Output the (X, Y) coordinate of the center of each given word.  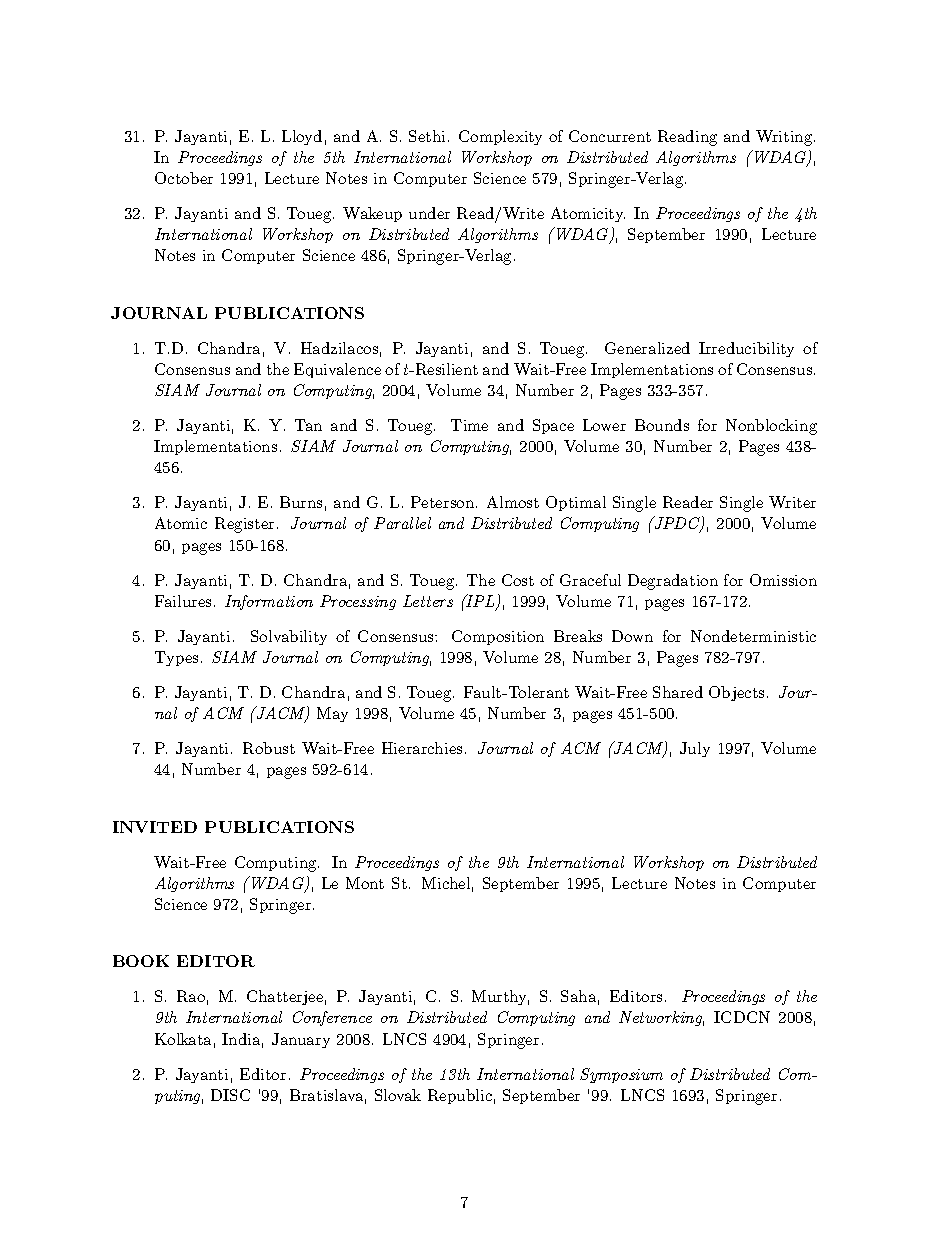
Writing (784, 138)
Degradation (673, 582)
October (184, 178)
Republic (460, 1096)
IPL (480, 602)
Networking (661, 1018)
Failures (183, 601)
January (301, 1040)
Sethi (427, 136)
